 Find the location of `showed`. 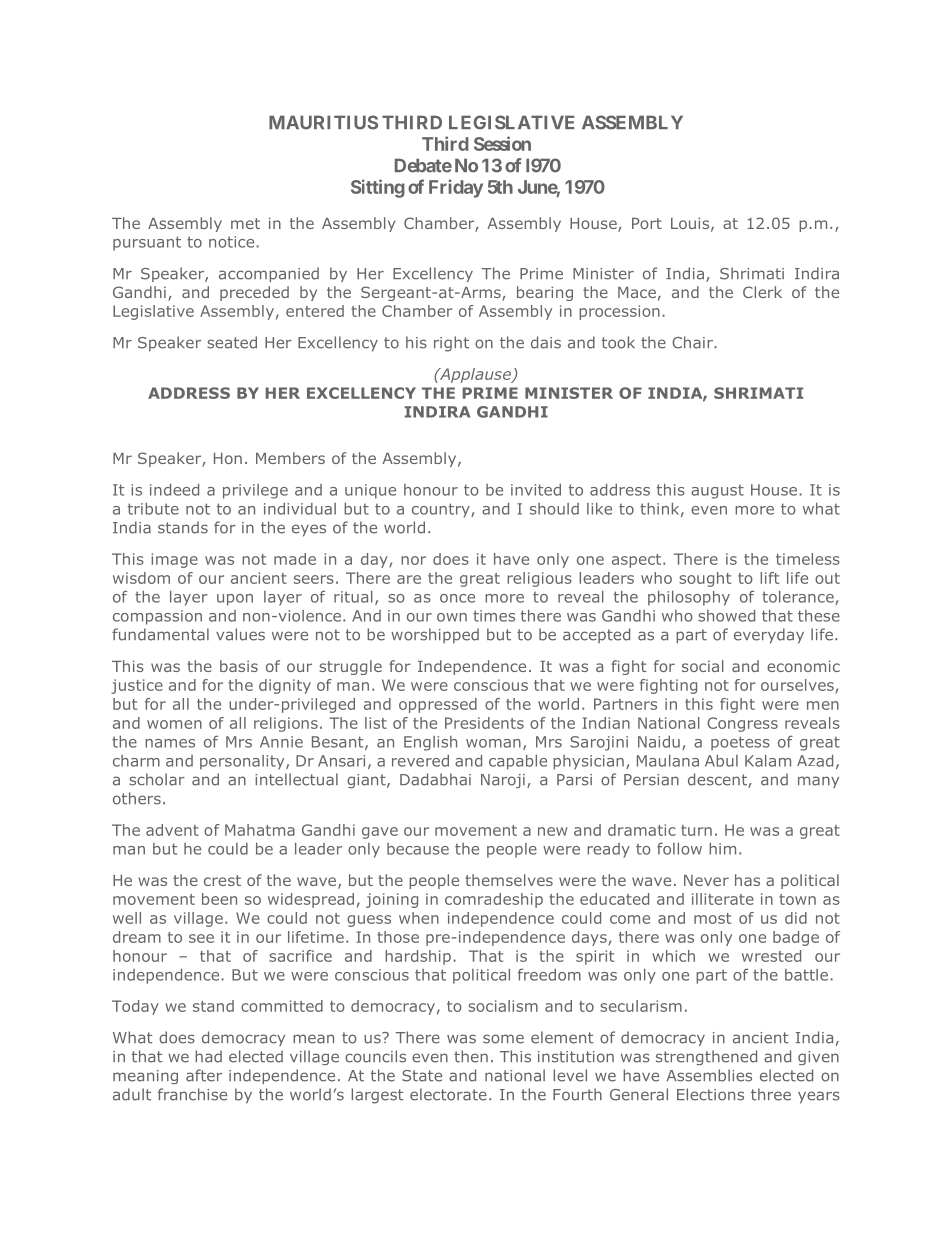

showed is located at coordinates (726, 616).
